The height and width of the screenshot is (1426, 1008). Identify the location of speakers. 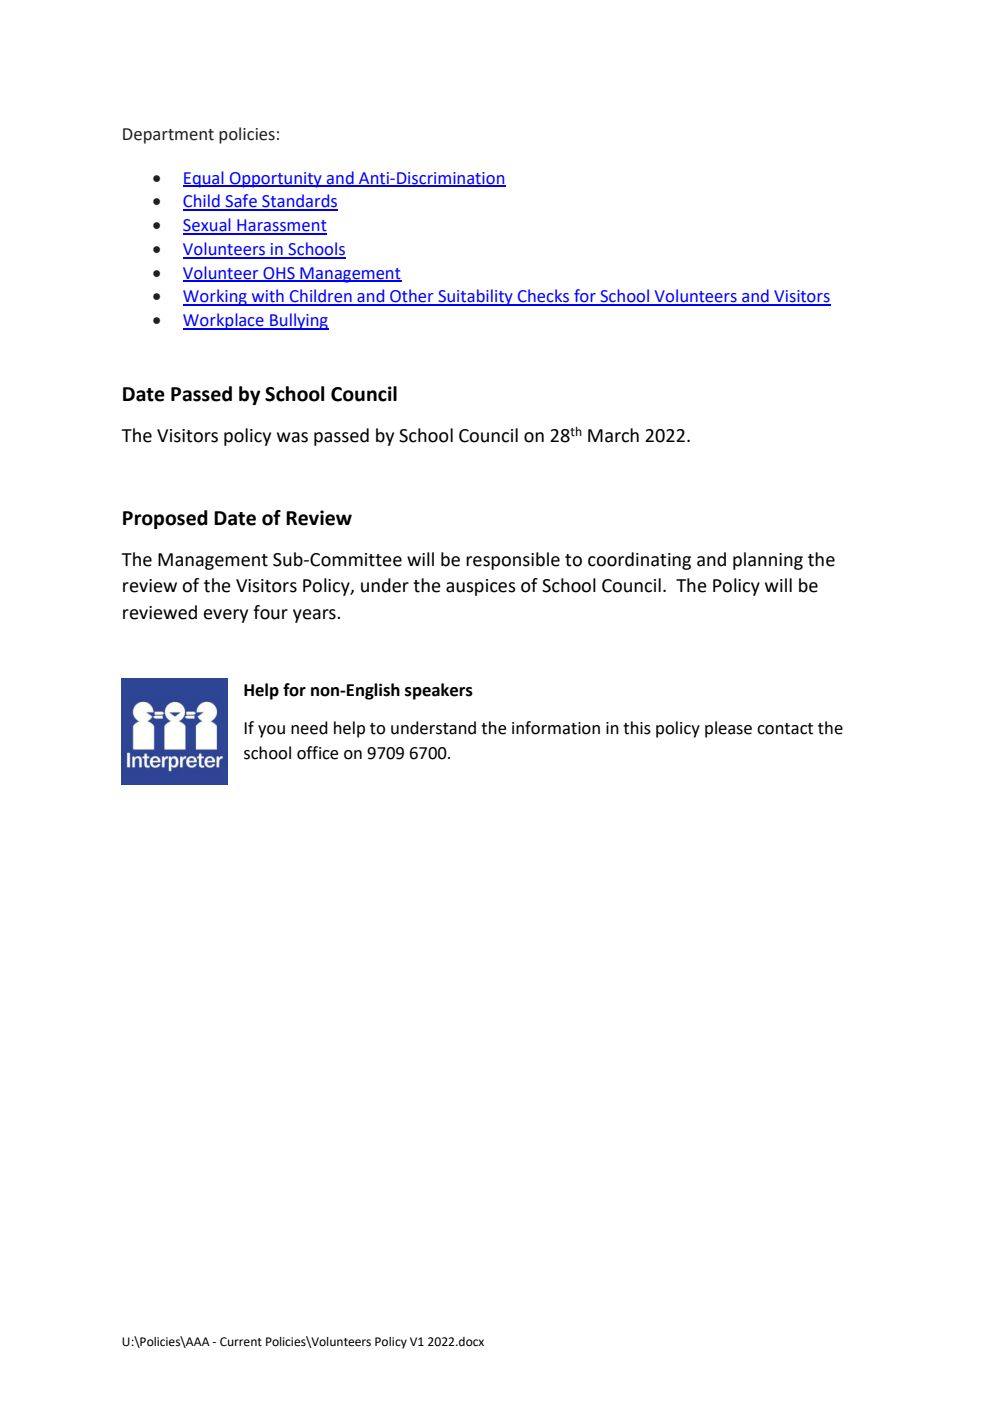
(439, 691).
